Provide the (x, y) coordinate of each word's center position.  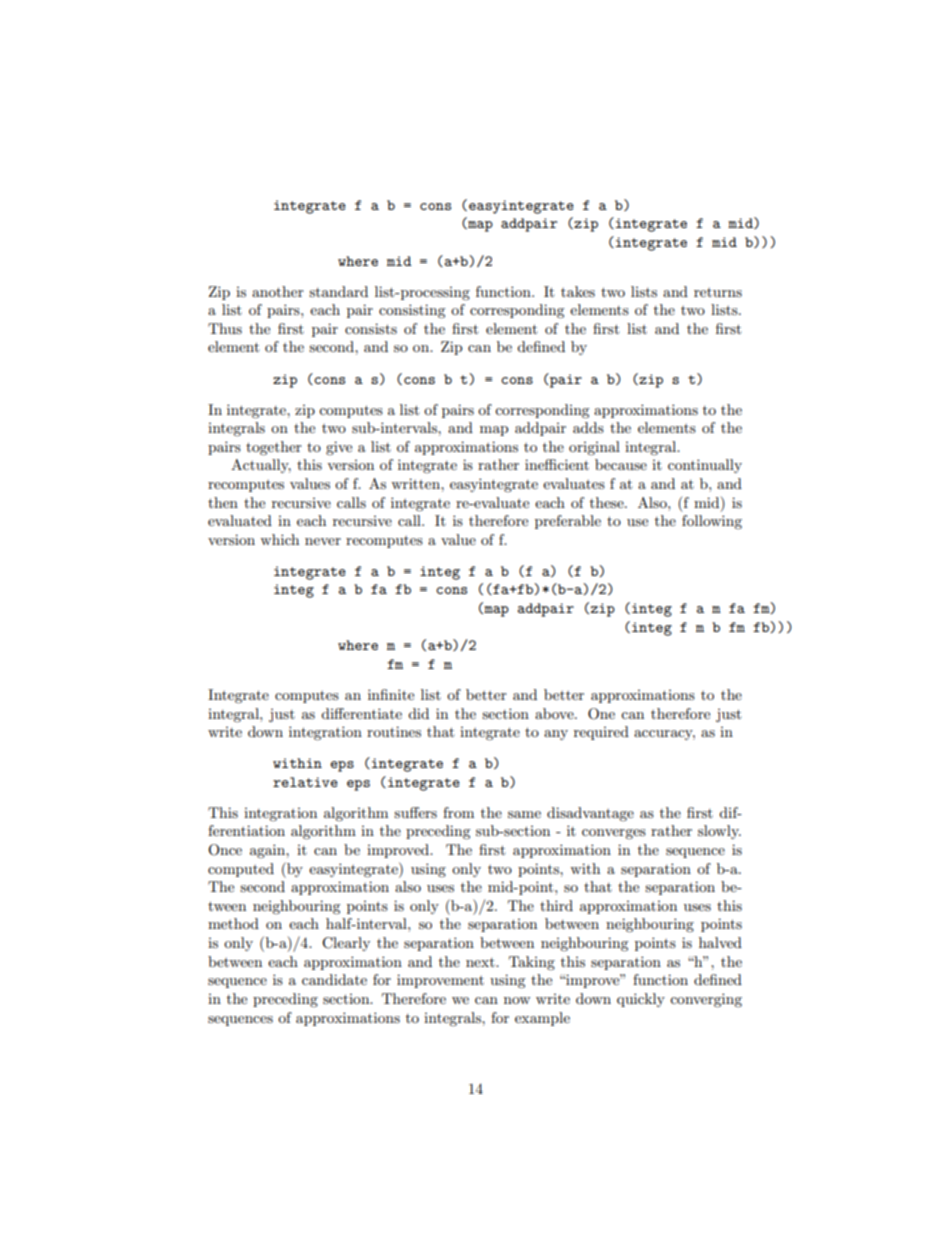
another (278, 291)
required (601, 733)
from (458, 812)
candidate (334, 979)
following (712, 522)
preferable (568, 522)
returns (718, 292)
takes (578, 291)
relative (305, 782)
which (279, 539)
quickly (641, 1000)
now (517, 1000)
